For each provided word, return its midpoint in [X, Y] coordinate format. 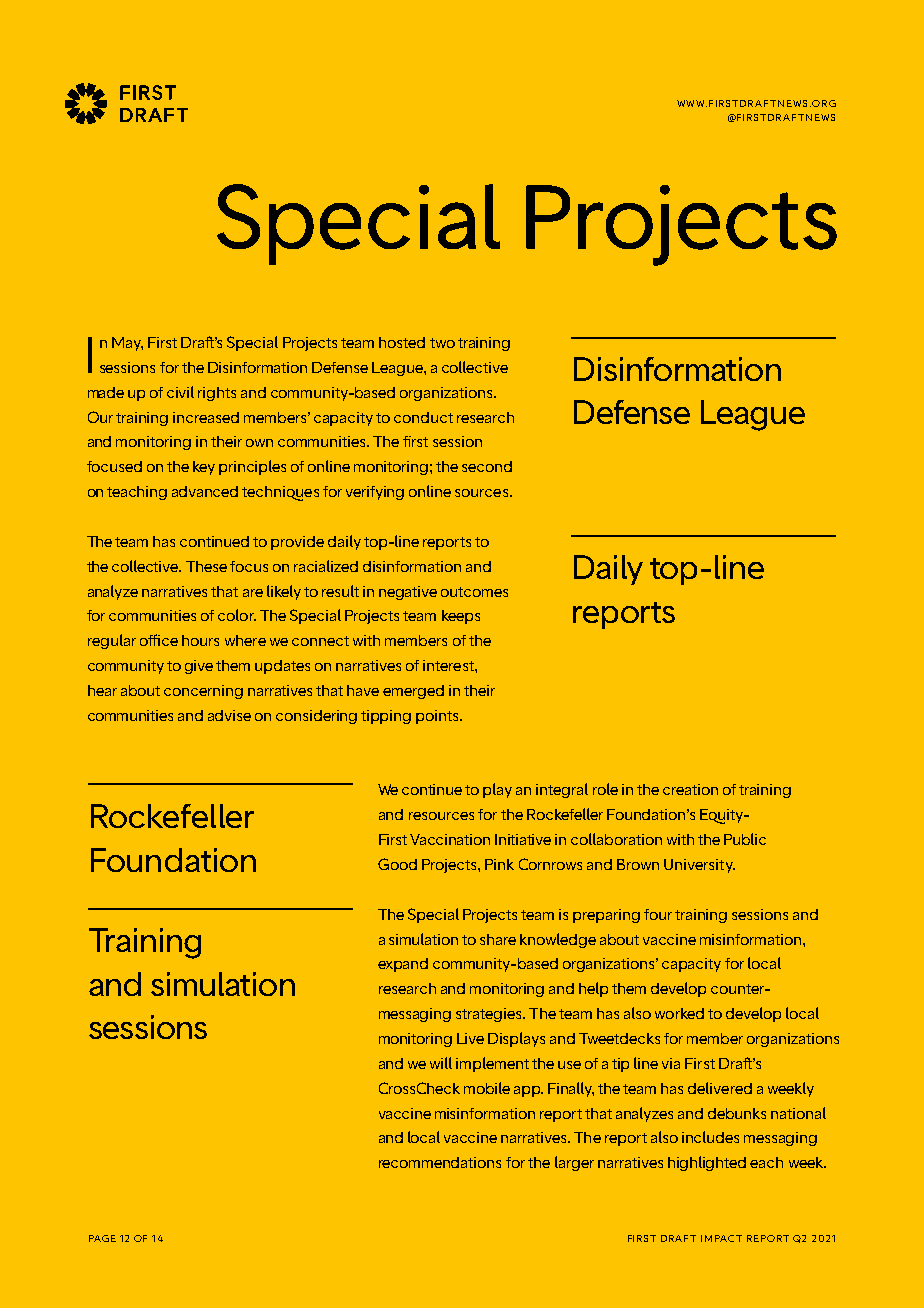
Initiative [523, 839]
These [206, 566]
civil [180, 392]
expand [403, 965]
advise [229, 715]
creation [690, 789]
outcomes [474, 592]
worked [679, 1013]
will [441, 1063]
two [442, 343]
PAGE [102, 1238]
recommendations [440, 1162]
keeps [461, 617]
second [487, 466]
